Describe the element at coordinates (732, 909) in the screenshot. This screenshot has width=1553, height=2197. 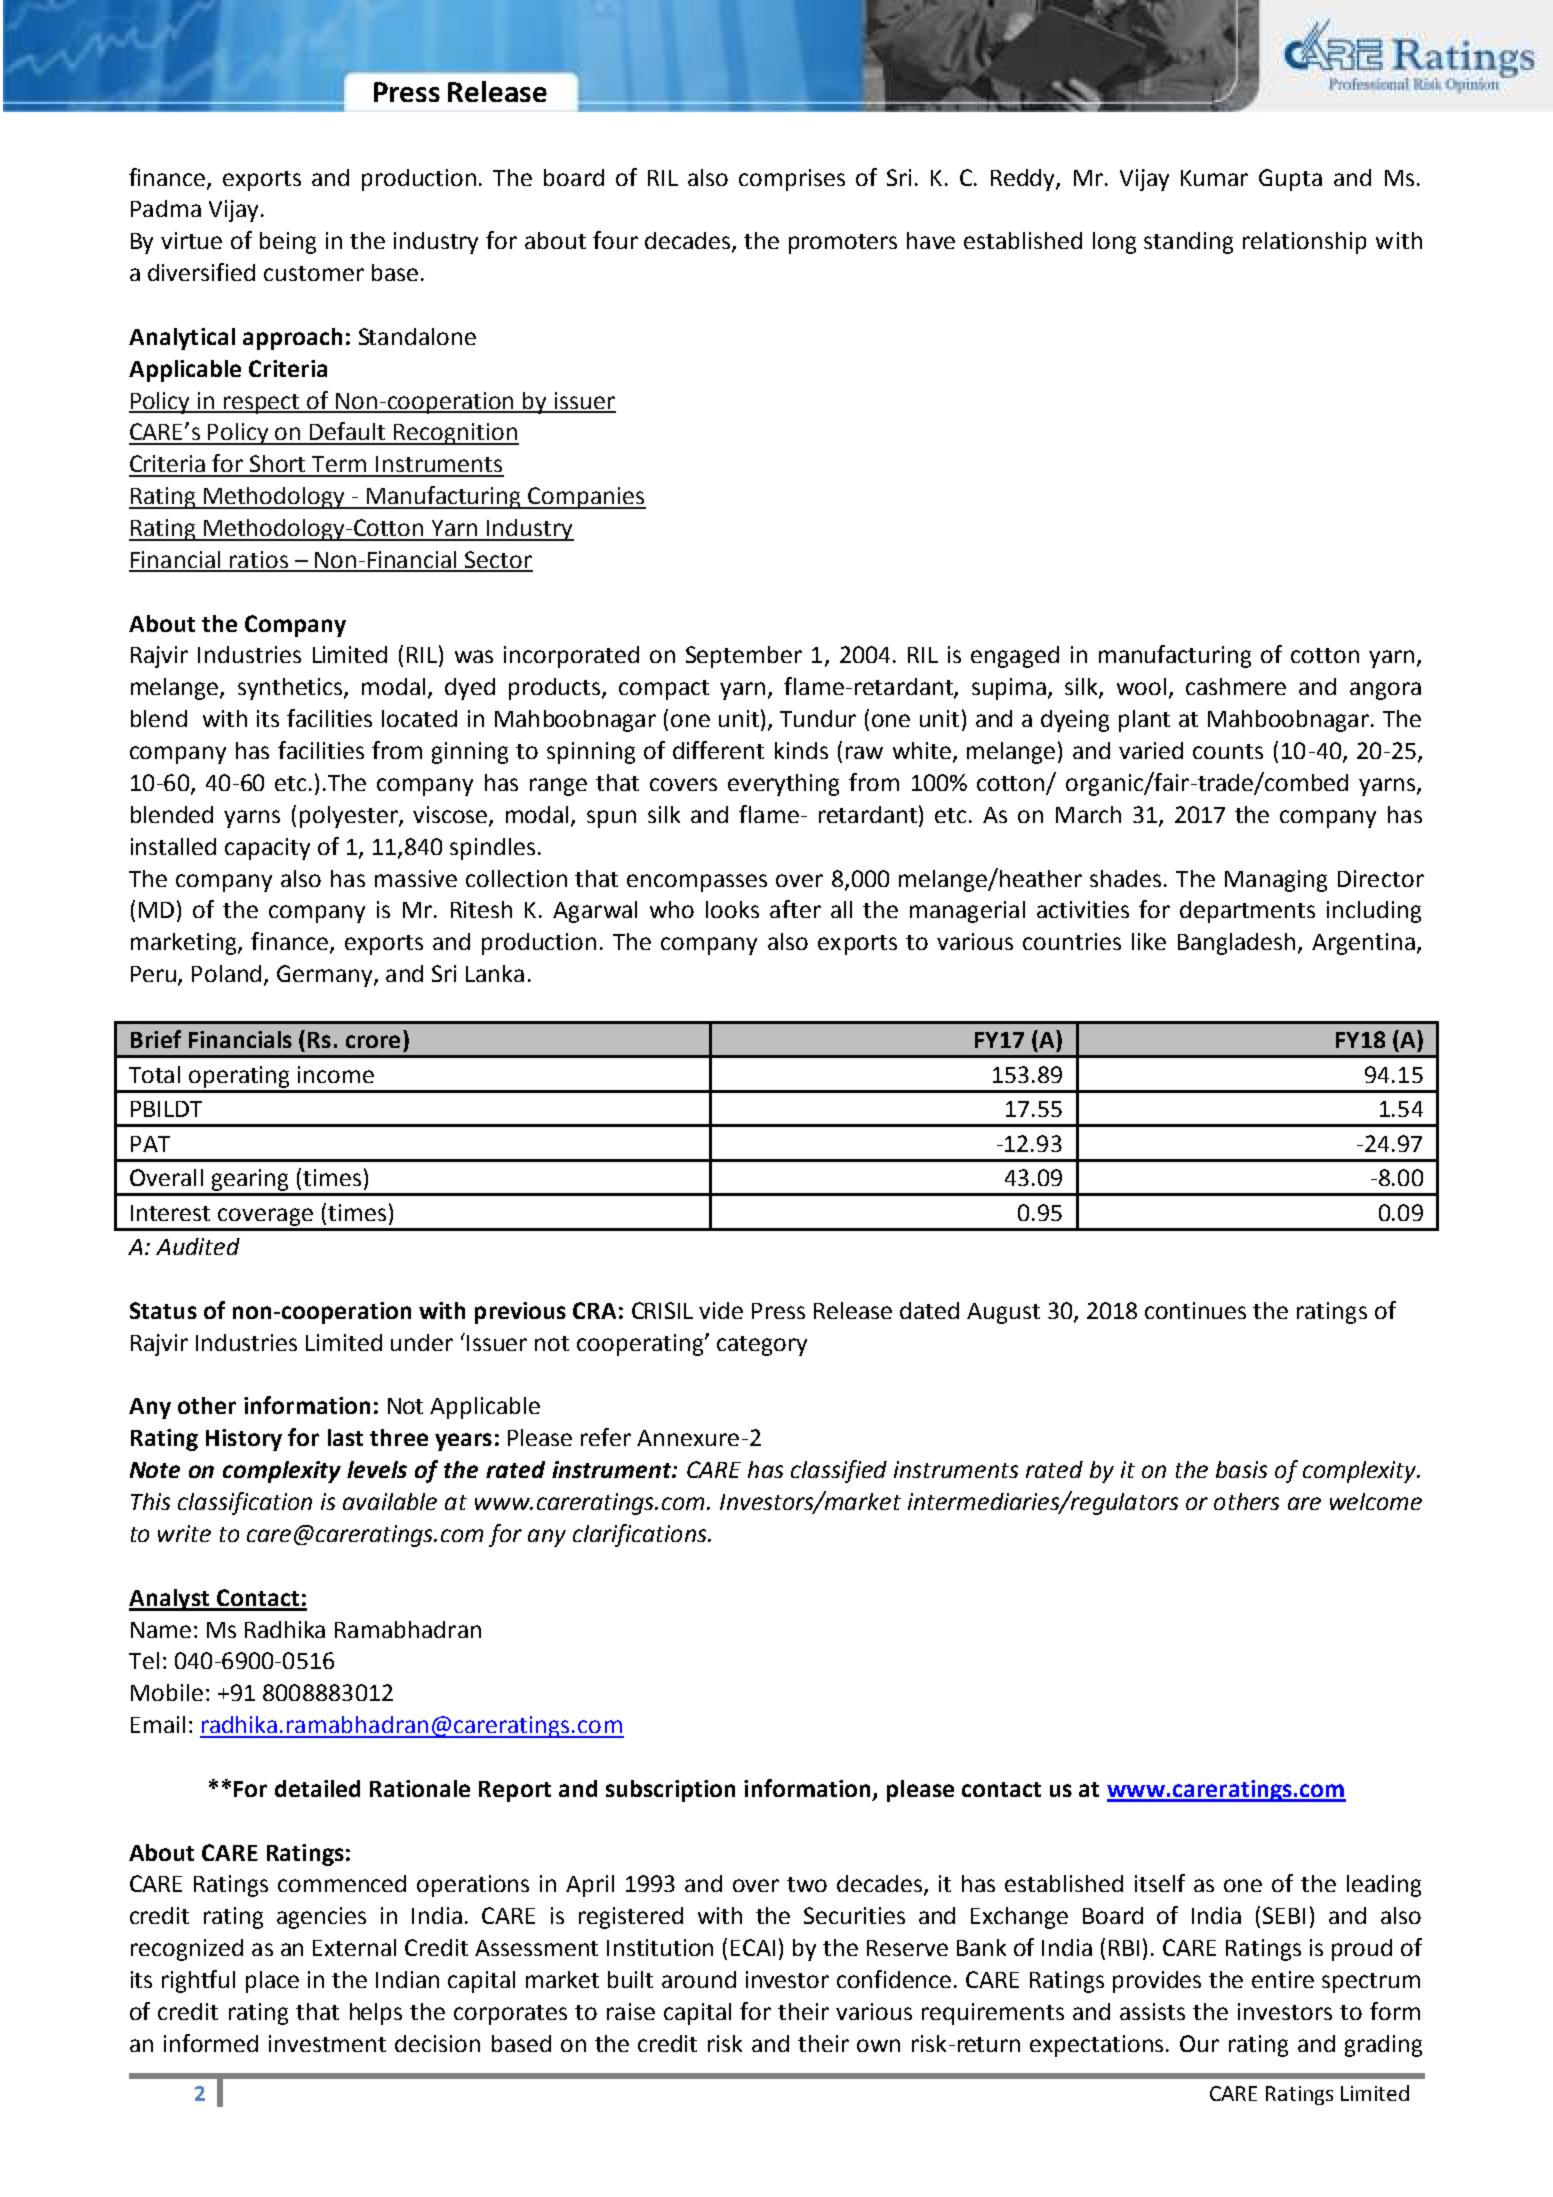
I see `looks` at that location.
